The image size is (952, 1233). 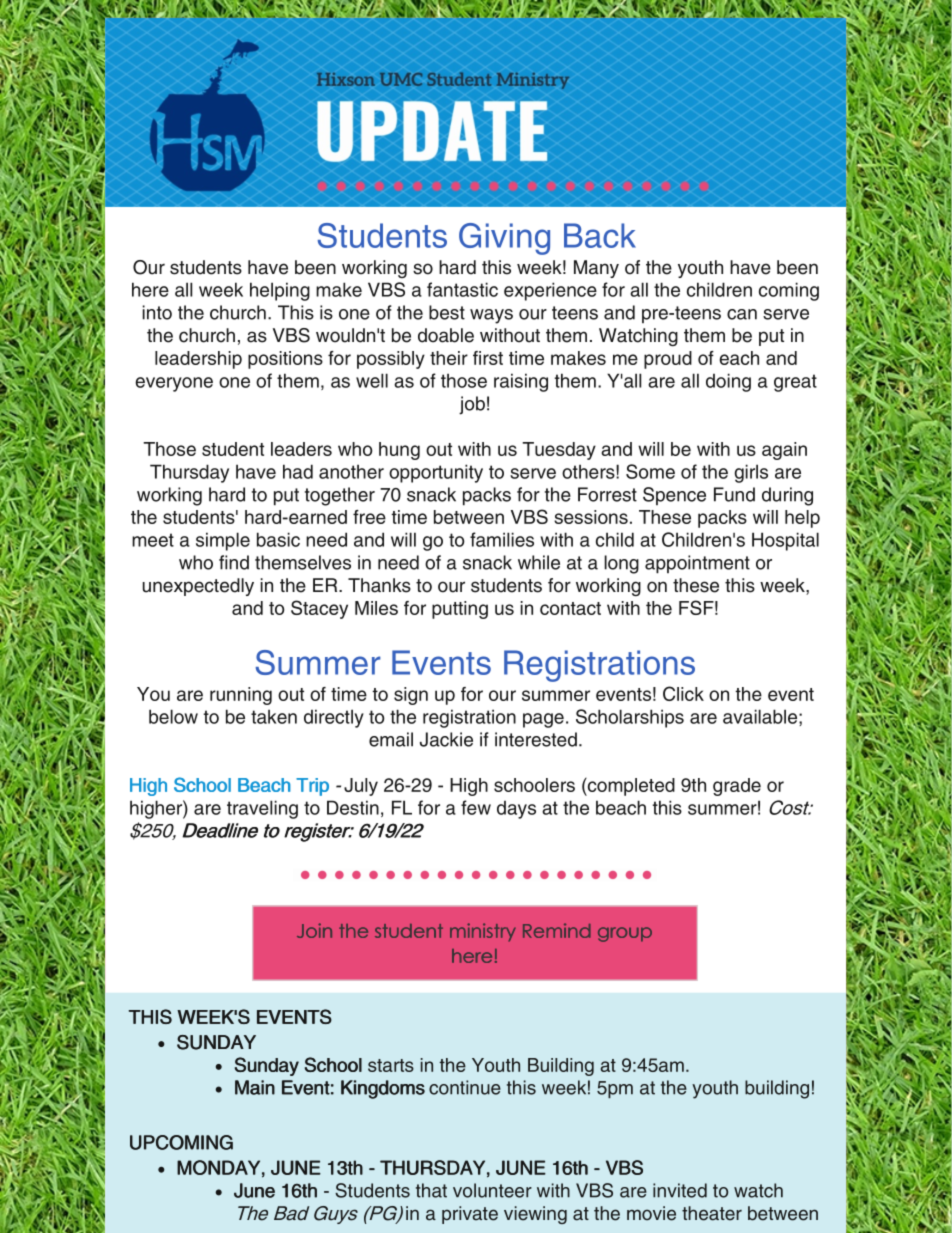 I want to click on Click, so click(x=683, y=693).
